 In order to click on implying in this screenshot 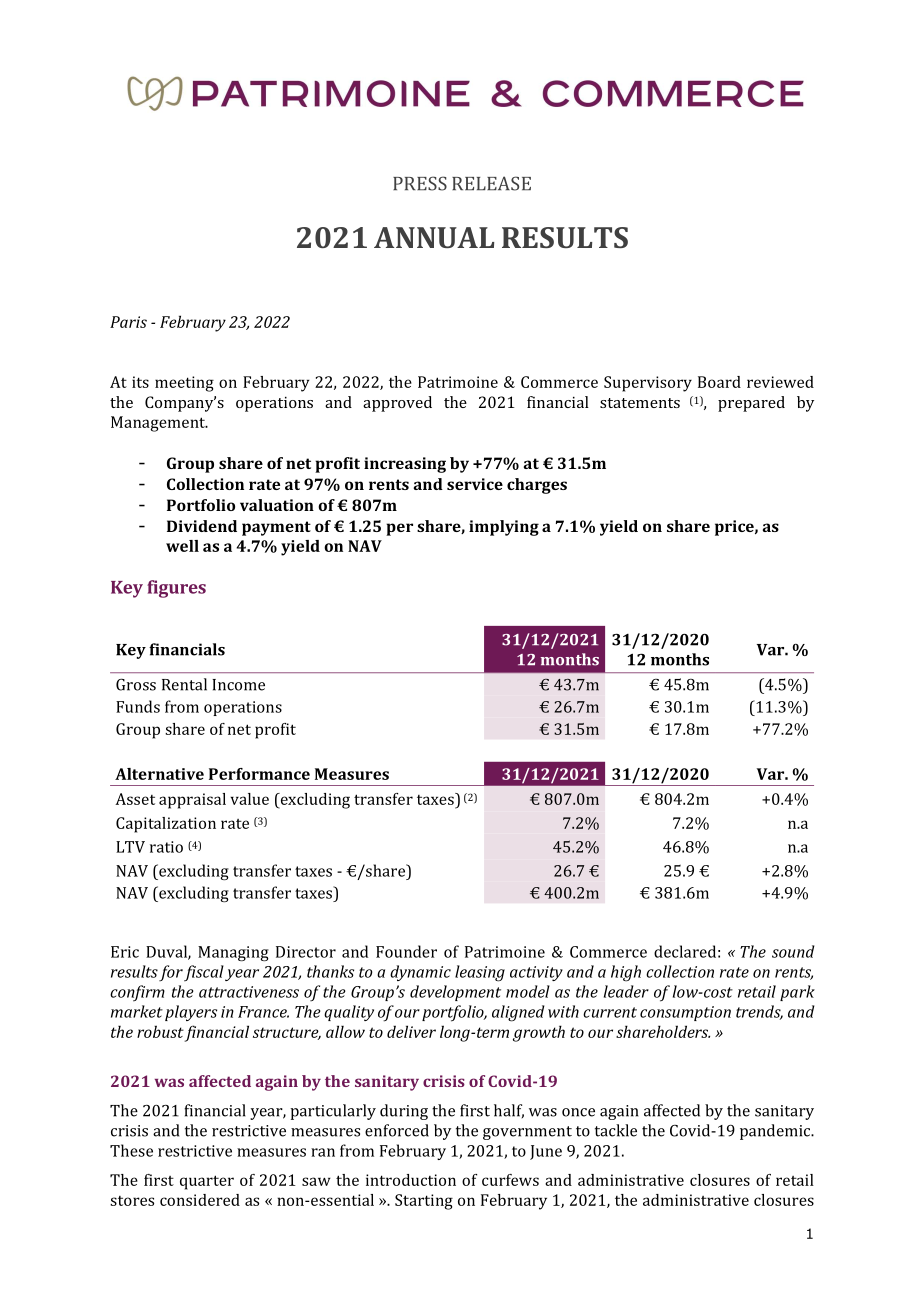, I will do `click(504, 528)`.
